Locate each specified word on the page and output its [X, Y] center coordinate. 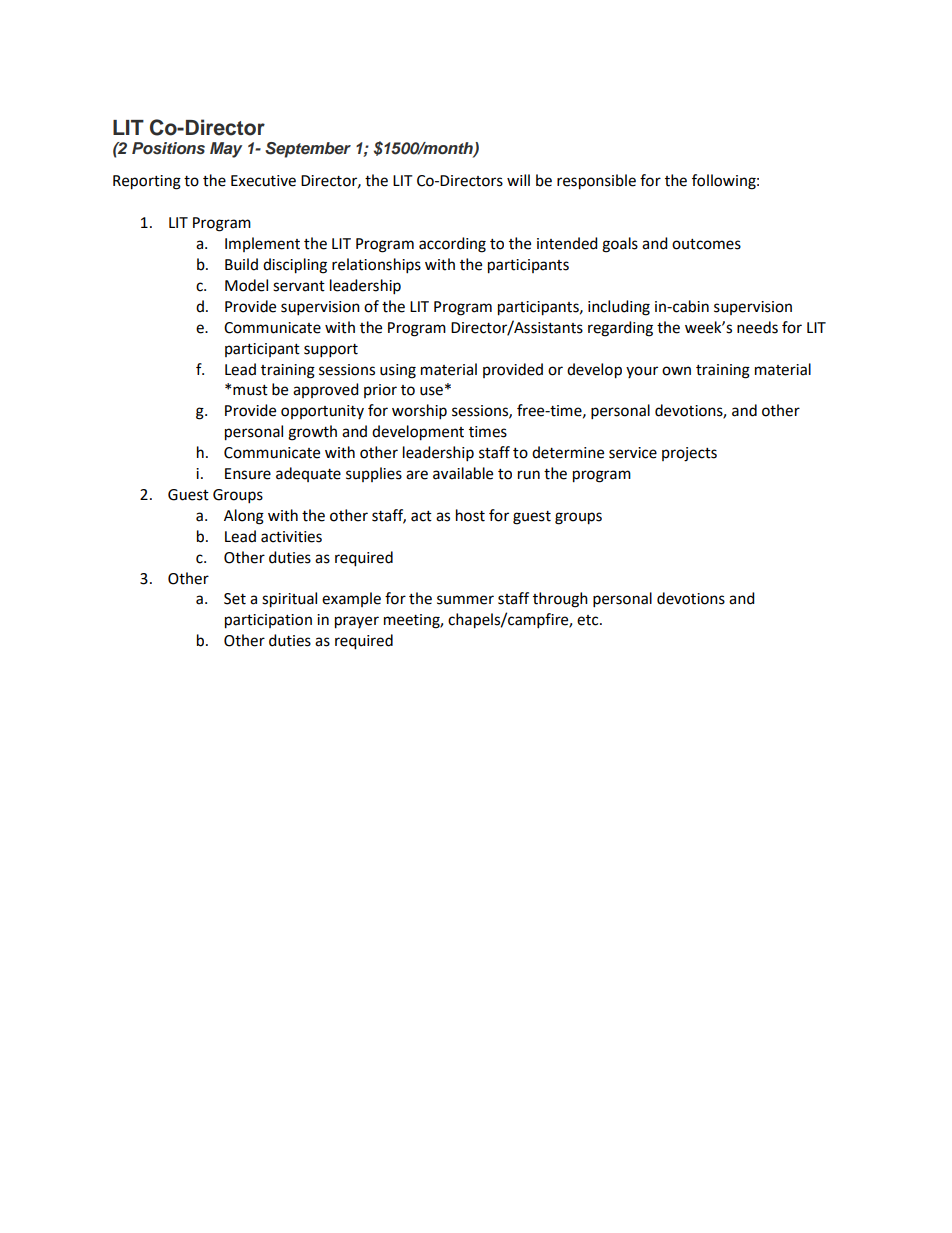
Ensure [248, 474]
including [619, 308]
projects [689, 454]
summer [465, 600]
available [463, 473]
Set [235, 599]
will [518, 180]
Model [246, 285]
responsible [596, 182]
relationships [376, 266]
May [226, 150]
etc [589, 620]
